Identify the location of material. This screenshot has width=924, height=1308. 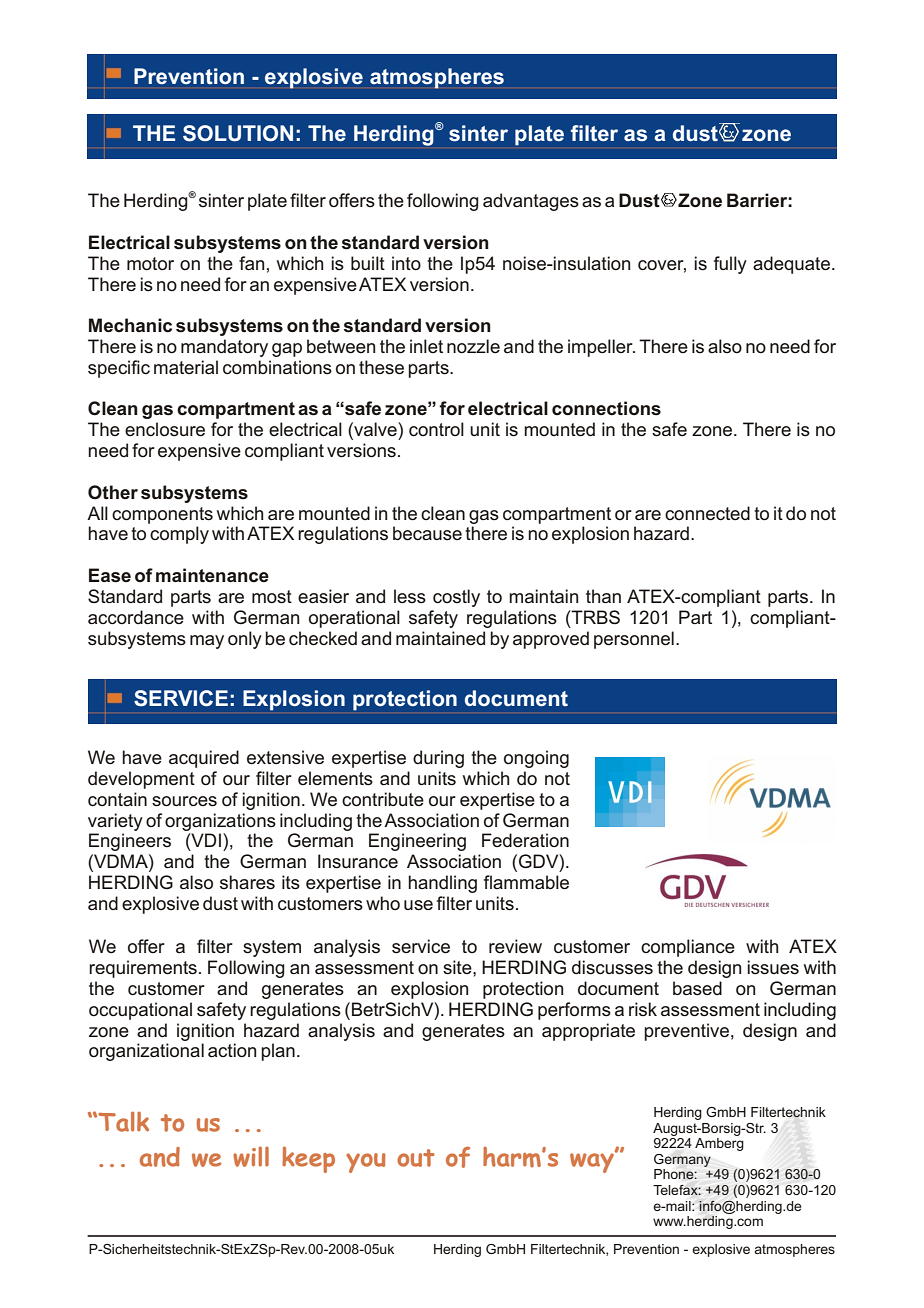
(186, 367).
